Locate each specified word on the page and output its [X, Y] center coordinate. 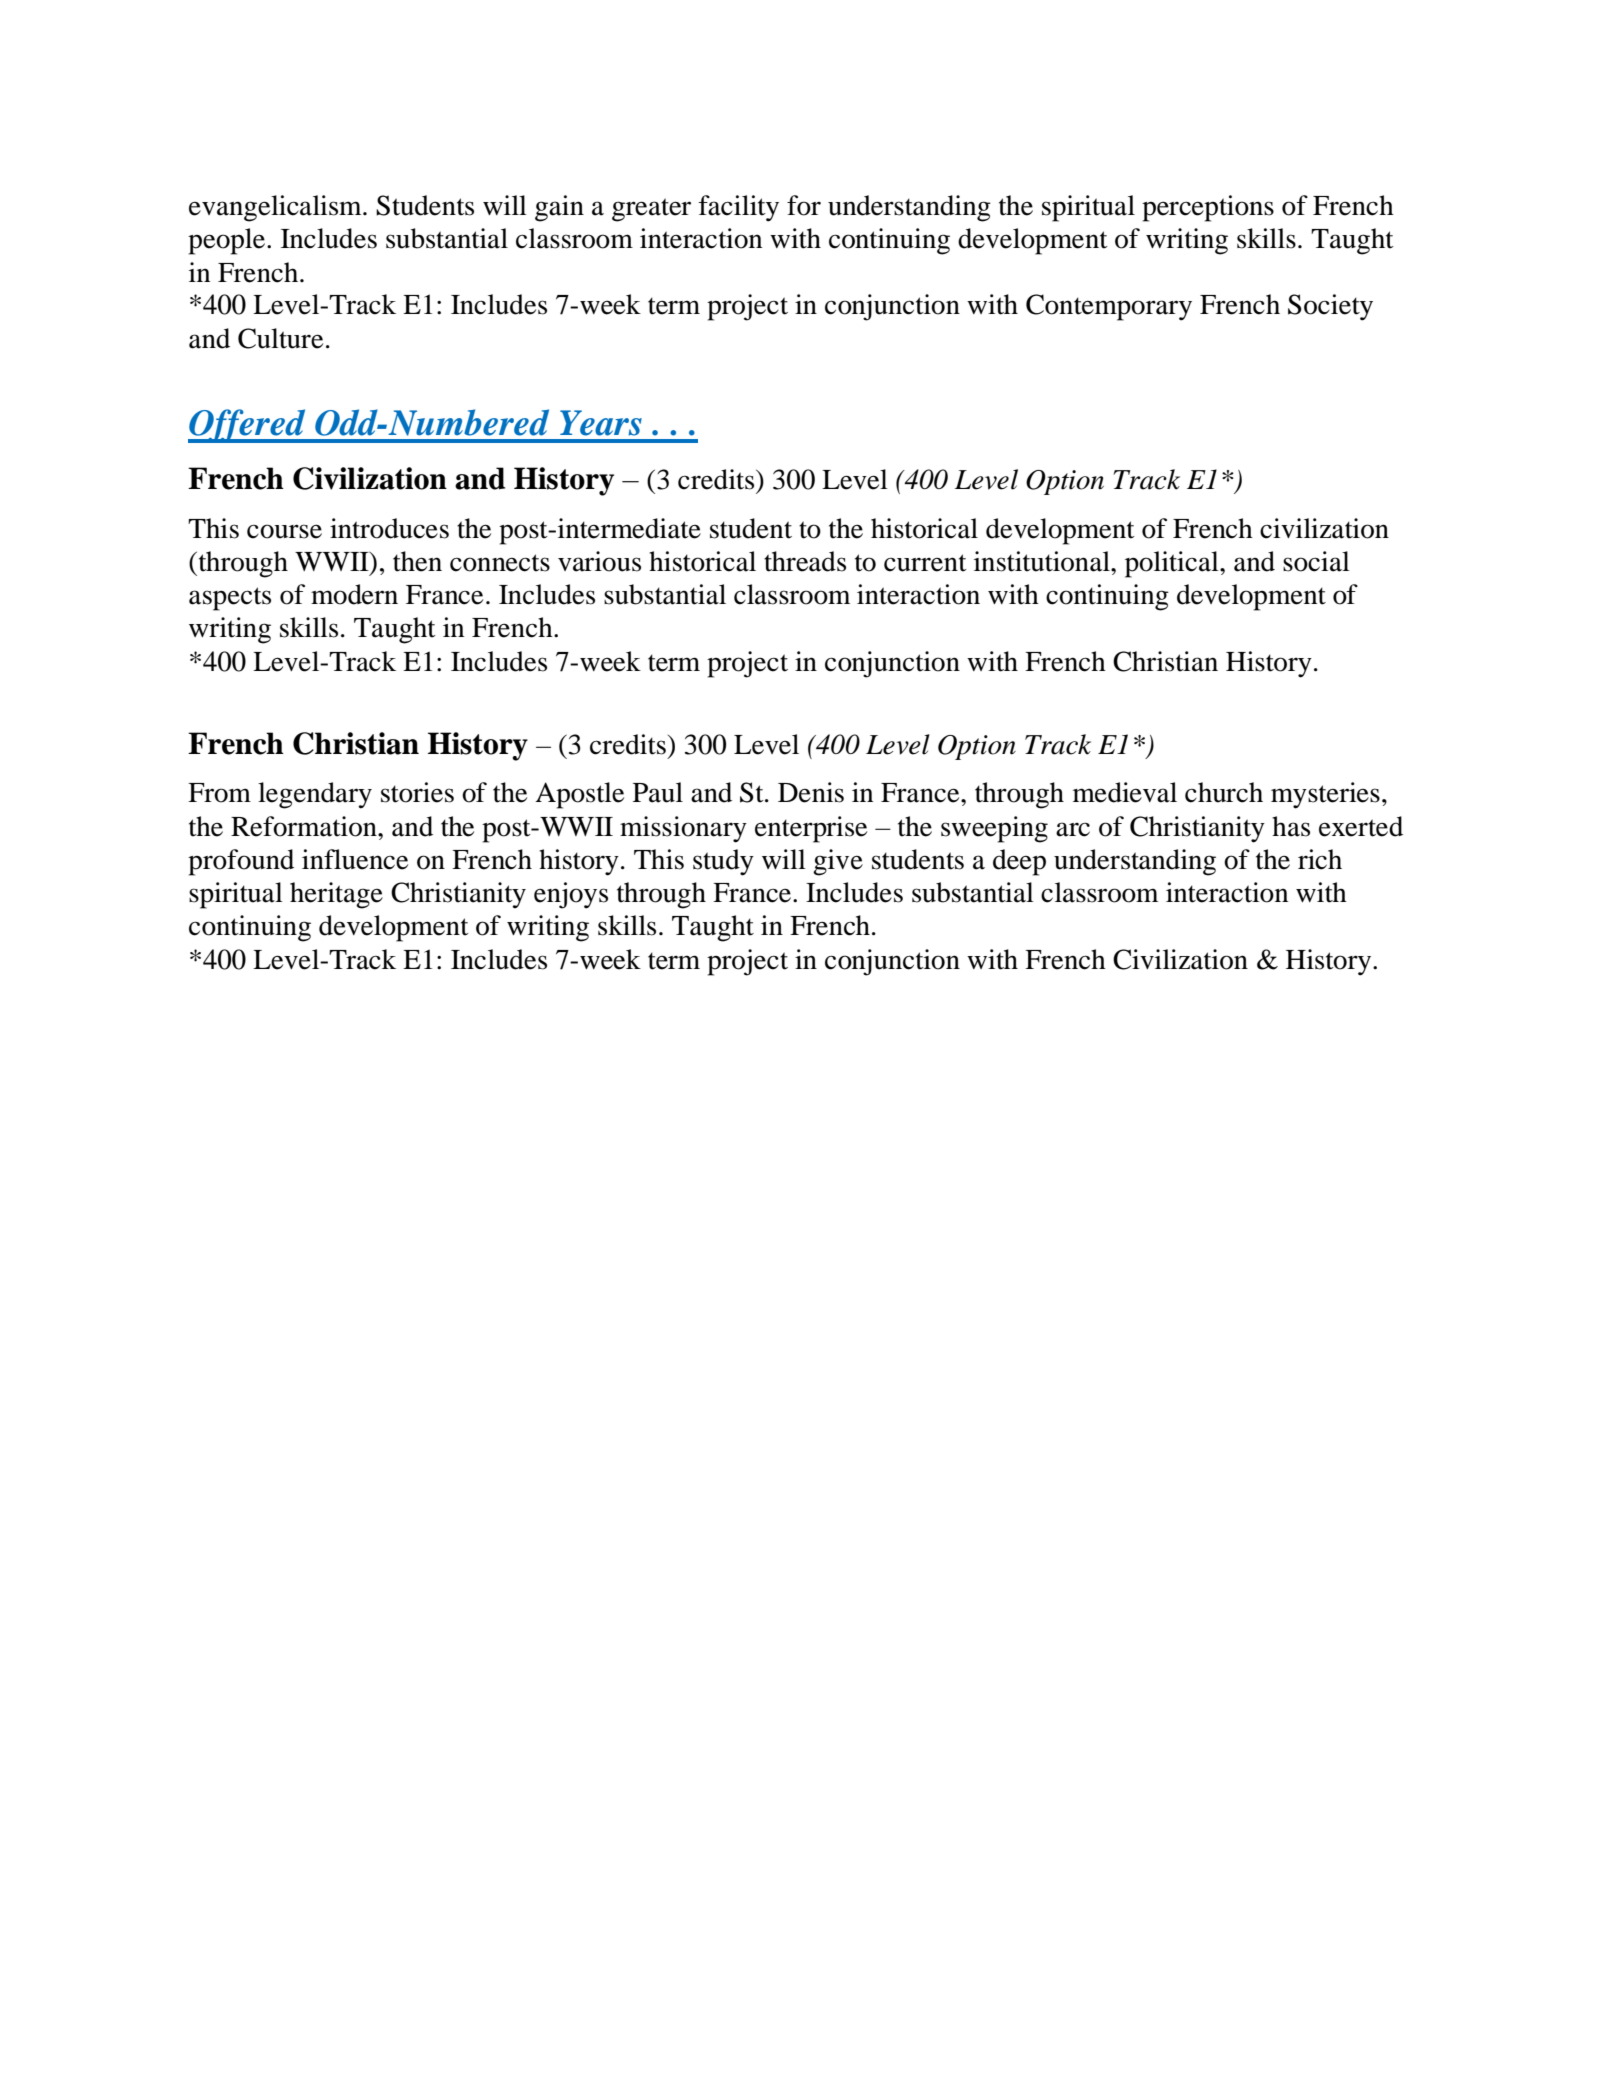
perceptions [1208, 208]
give [838, 862]
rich [1320, 859]
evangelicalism [276, 208]
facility [739, 208]
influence [355, 859]
